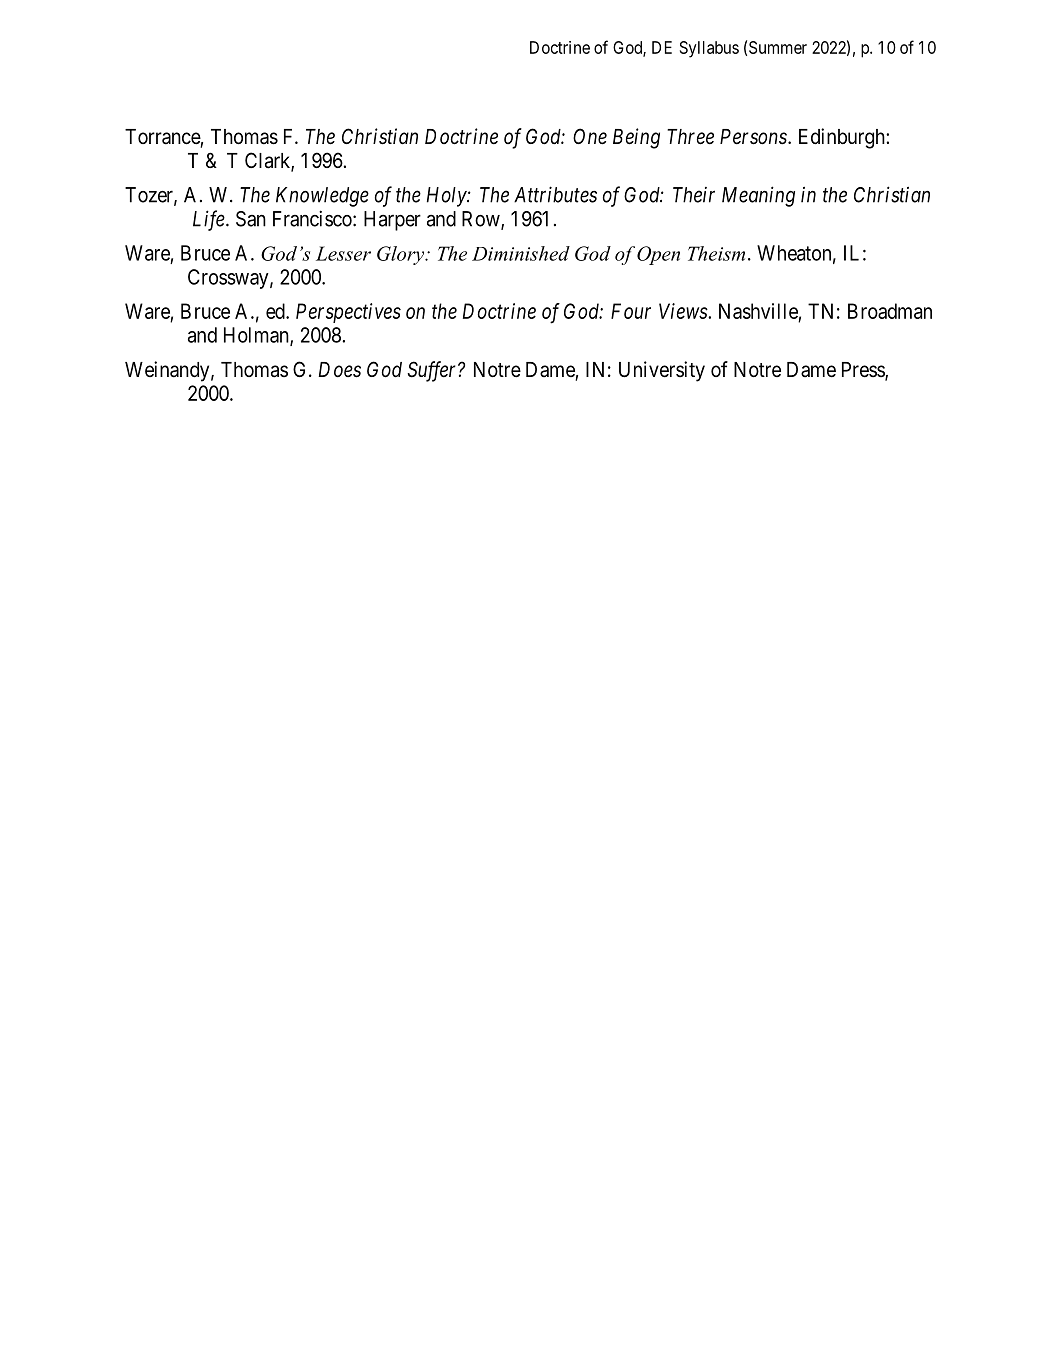  Describe the element at coordinates (662, 371) in the page. I see `University` at that location.
